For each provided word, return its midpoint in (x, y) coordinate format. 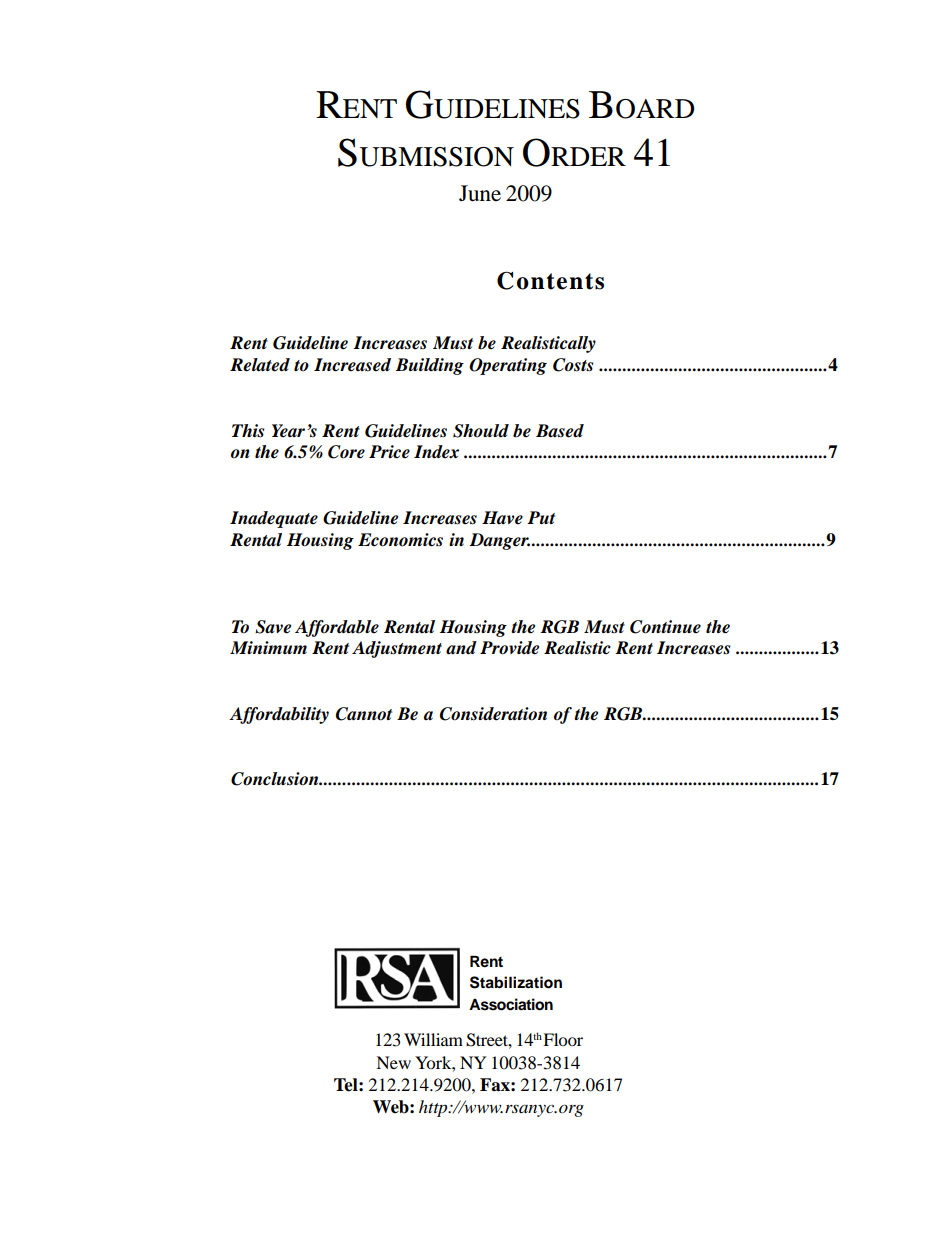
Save (273, 627)
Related (260, 365)
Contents (550, 280)
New (393, 1062)
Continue (665, 627)
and (461, 648)
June (480, 193)
